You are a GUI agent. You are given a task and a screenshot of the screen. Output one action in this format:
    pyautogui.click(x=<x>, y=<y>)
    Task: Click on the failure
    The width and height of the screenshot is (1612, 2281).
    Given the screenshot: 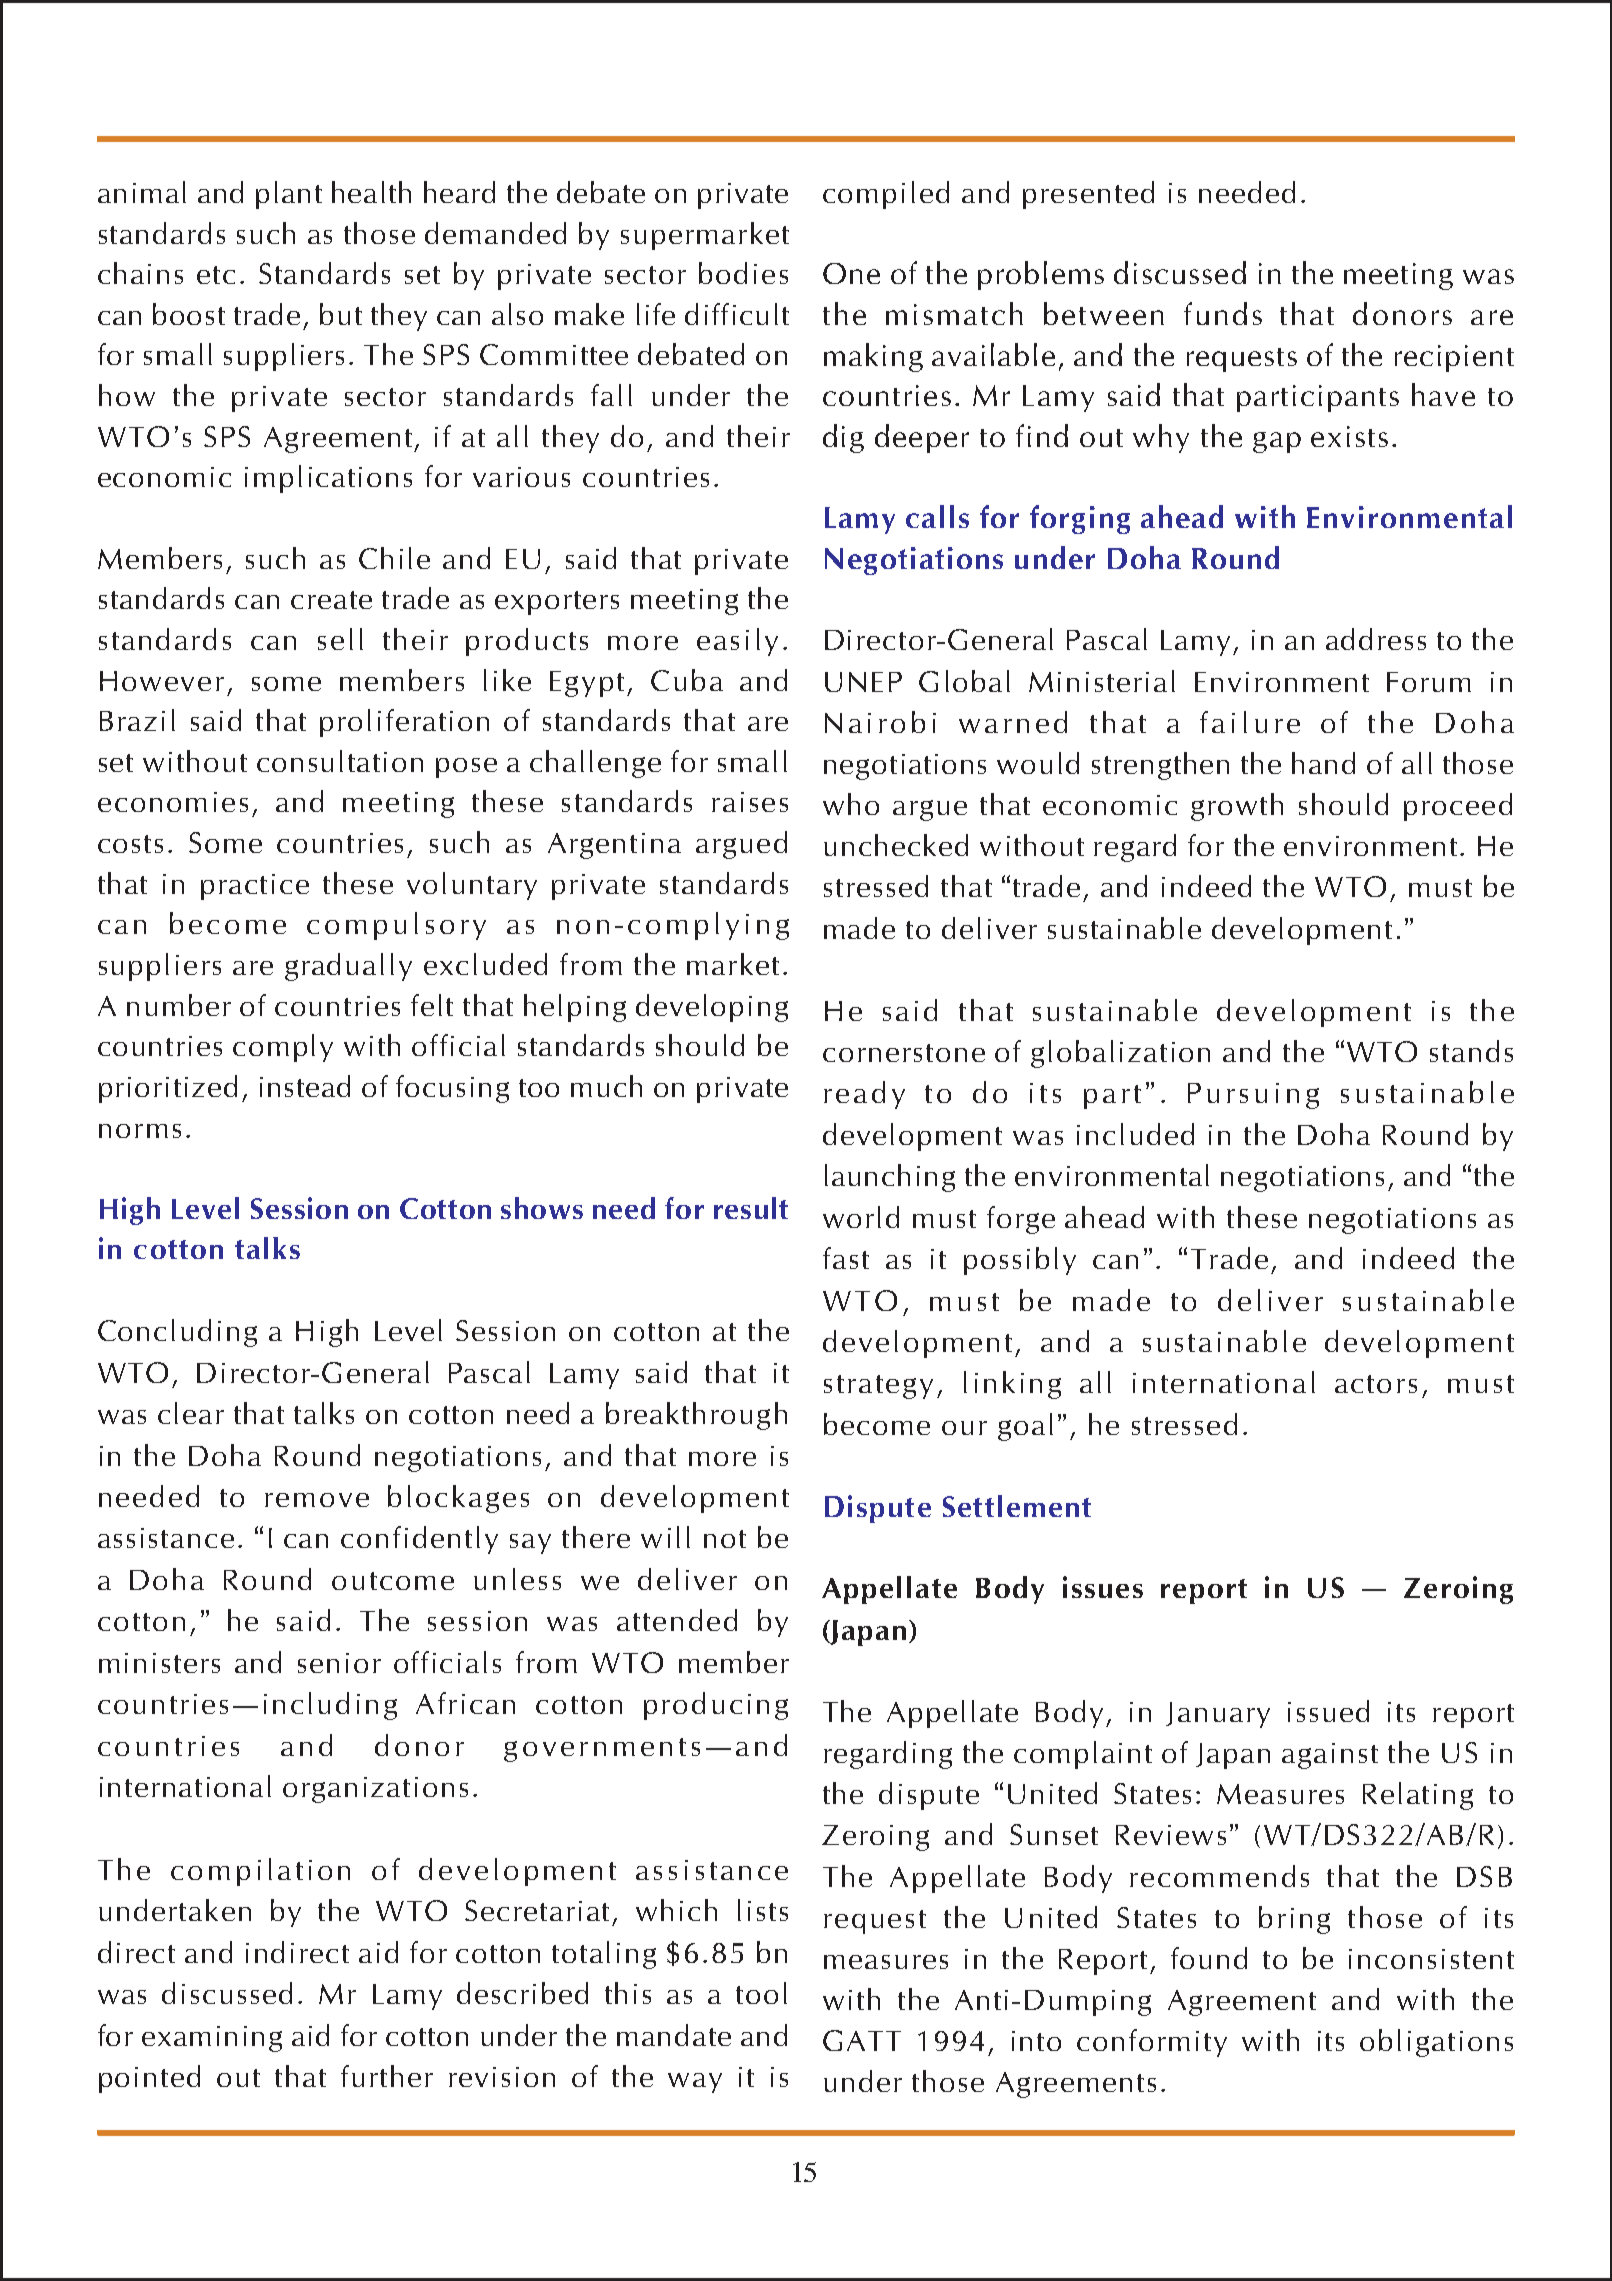 What is the action you would take?
    pyautogui.click(x=1250, y=722)
